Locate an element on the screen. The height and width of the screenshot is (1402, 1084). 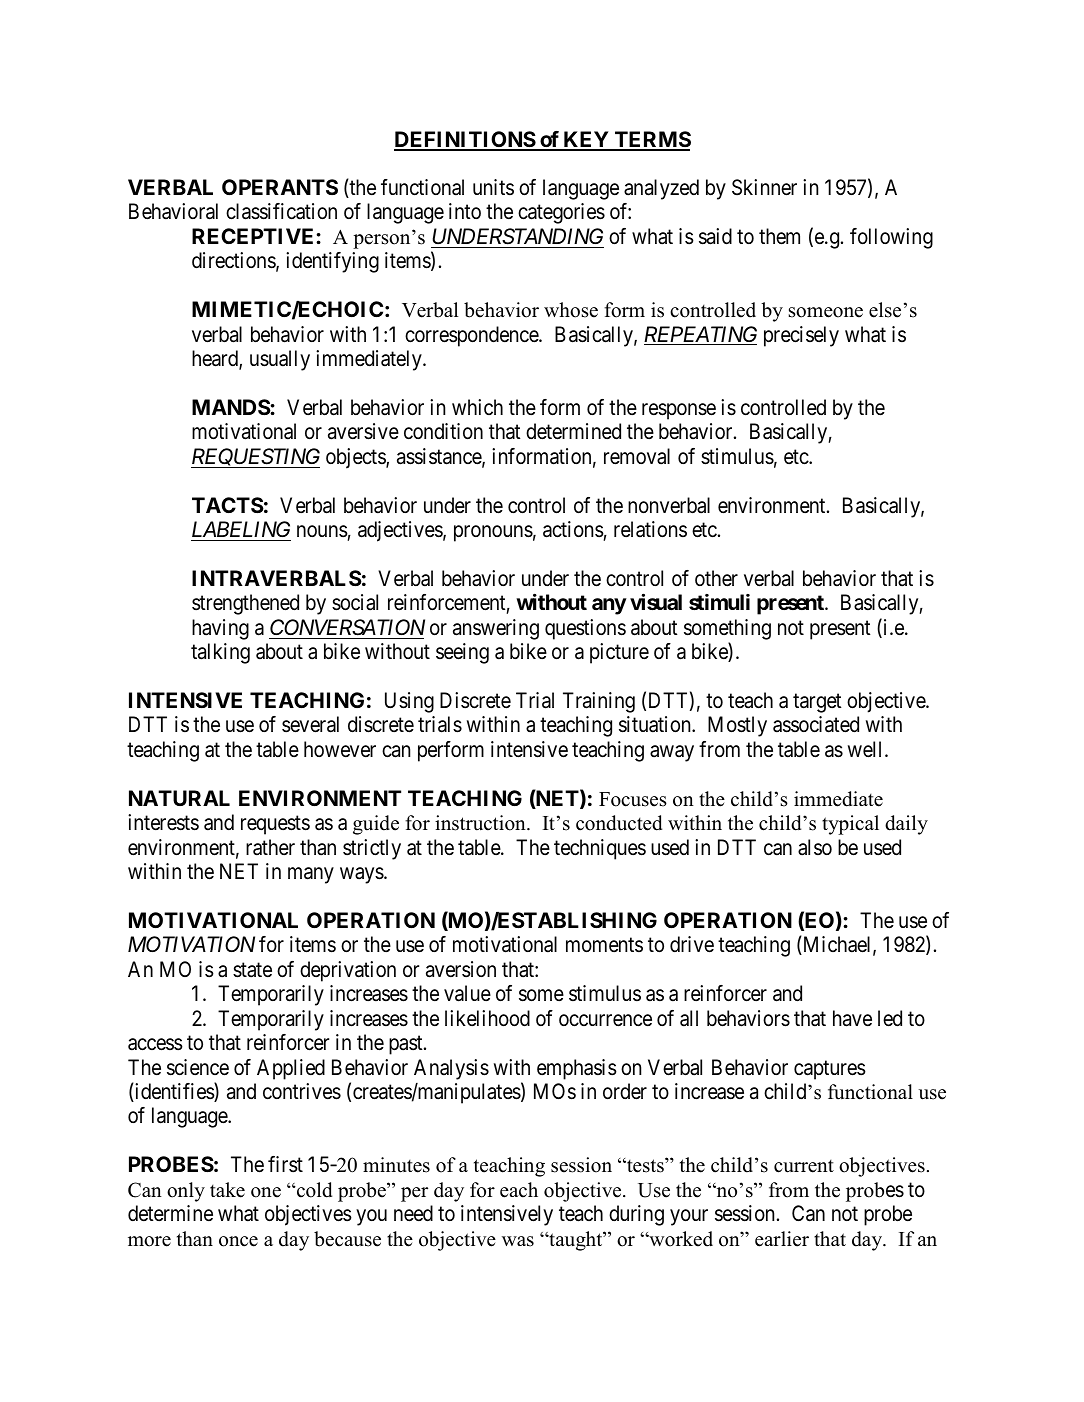
target is located at coordinates (817, 703).
